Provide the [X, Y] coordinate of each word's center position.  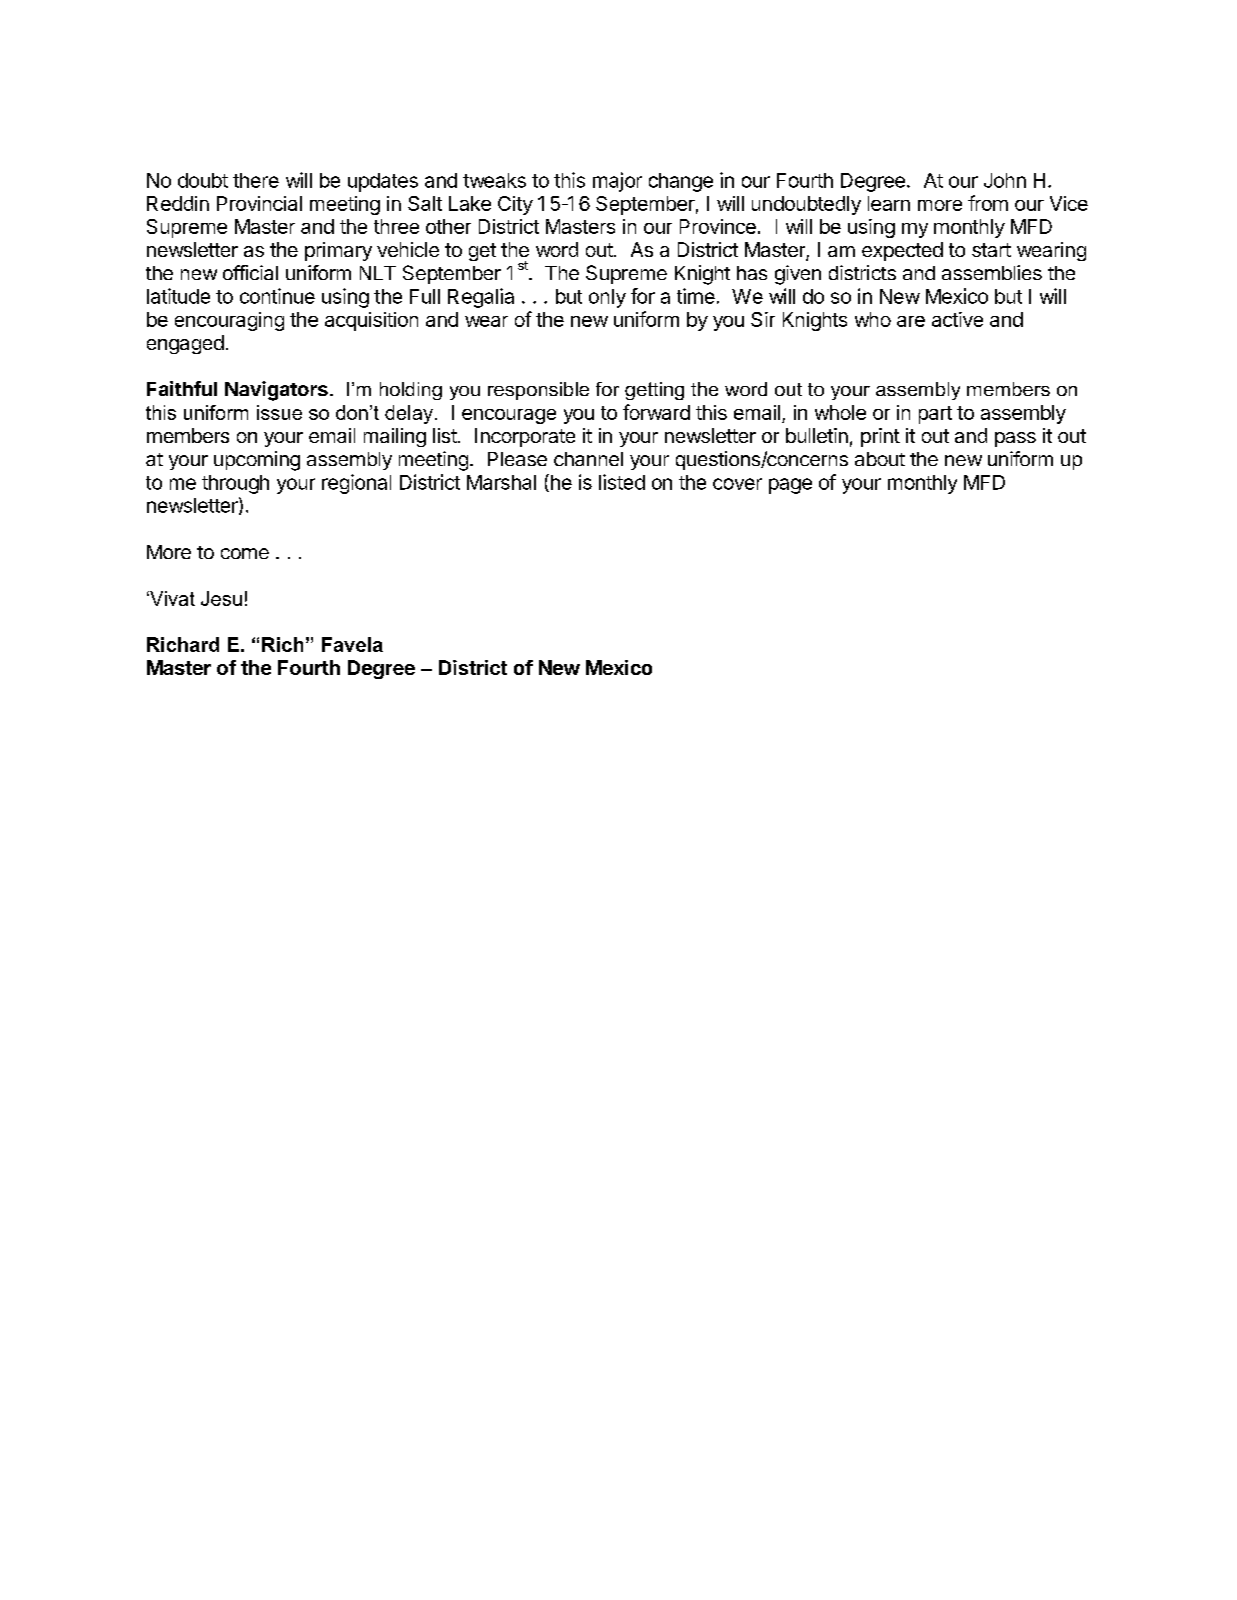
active [957, 319]
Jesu [221, 598]
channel [588, 459]
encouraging [229, 321]
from [988, 203]
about [880, 459]
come [245, 553]
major [617, 182]
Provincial [259, 203]
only [607, 298]
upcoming [257, 461]
